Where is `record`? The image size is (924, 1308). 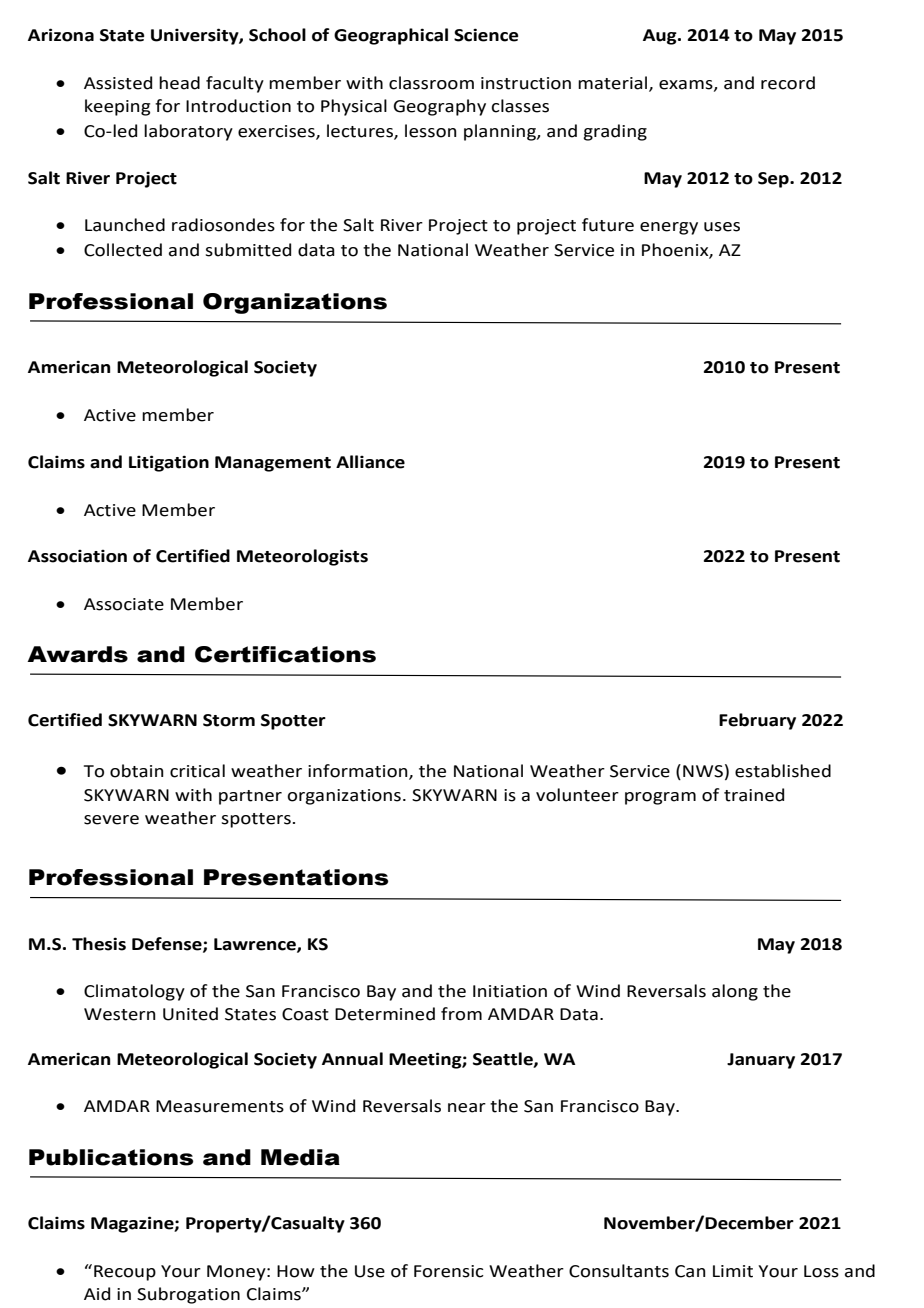
record is located at coordinates (788, 83).
